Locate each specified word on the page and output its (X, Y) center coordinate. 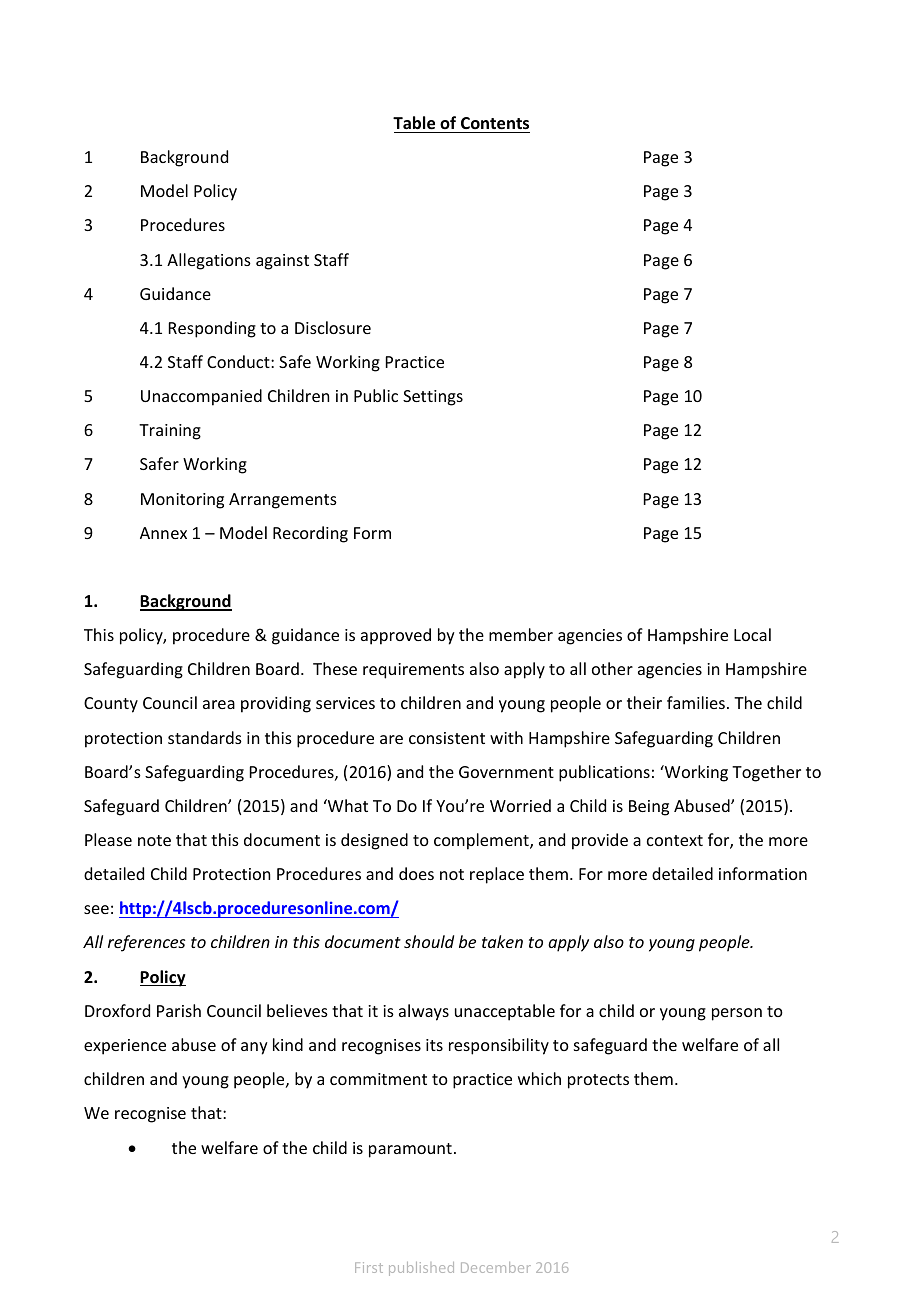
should (429, 941)
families (696, 702)
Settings (433, 398)
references (146, 943)
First (369, 1267)
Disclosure (333, 327)
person (737, 1014)
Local (752, 634)
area (219, 704)
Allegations (209, 261)
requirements (413, 671)
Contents (495, 123)
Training (170, 432)
